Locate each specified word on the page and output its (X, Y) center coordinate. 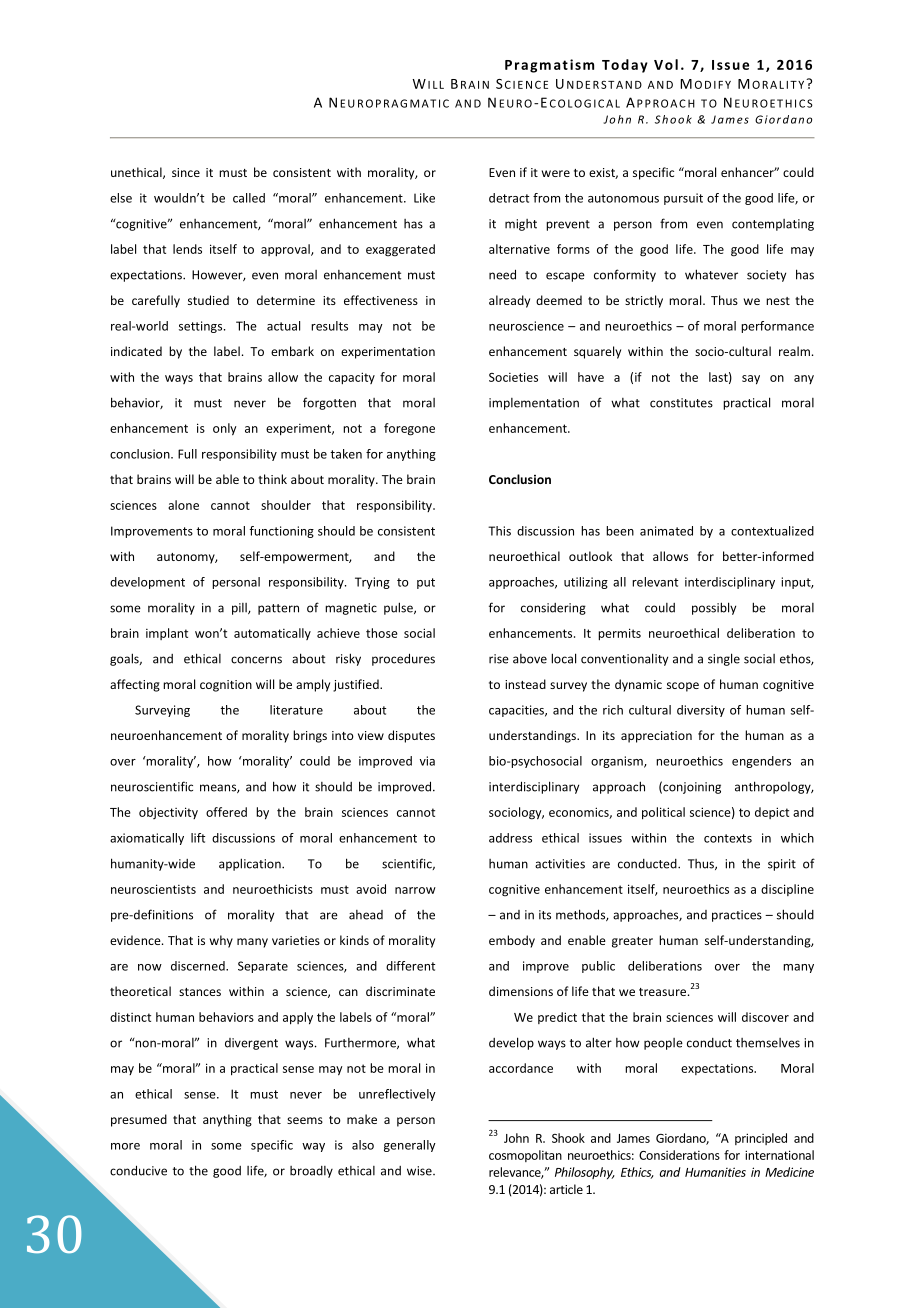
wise (420, 1171)
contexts (728, 838)
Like (424, 198)
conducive (138, 1170)
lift (198, 838)
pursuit (683, 199)
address (510, 838)
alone (183, 505)
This (499, 531)
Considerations (679, 1155)
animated (666, 531)
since (186, 172)
